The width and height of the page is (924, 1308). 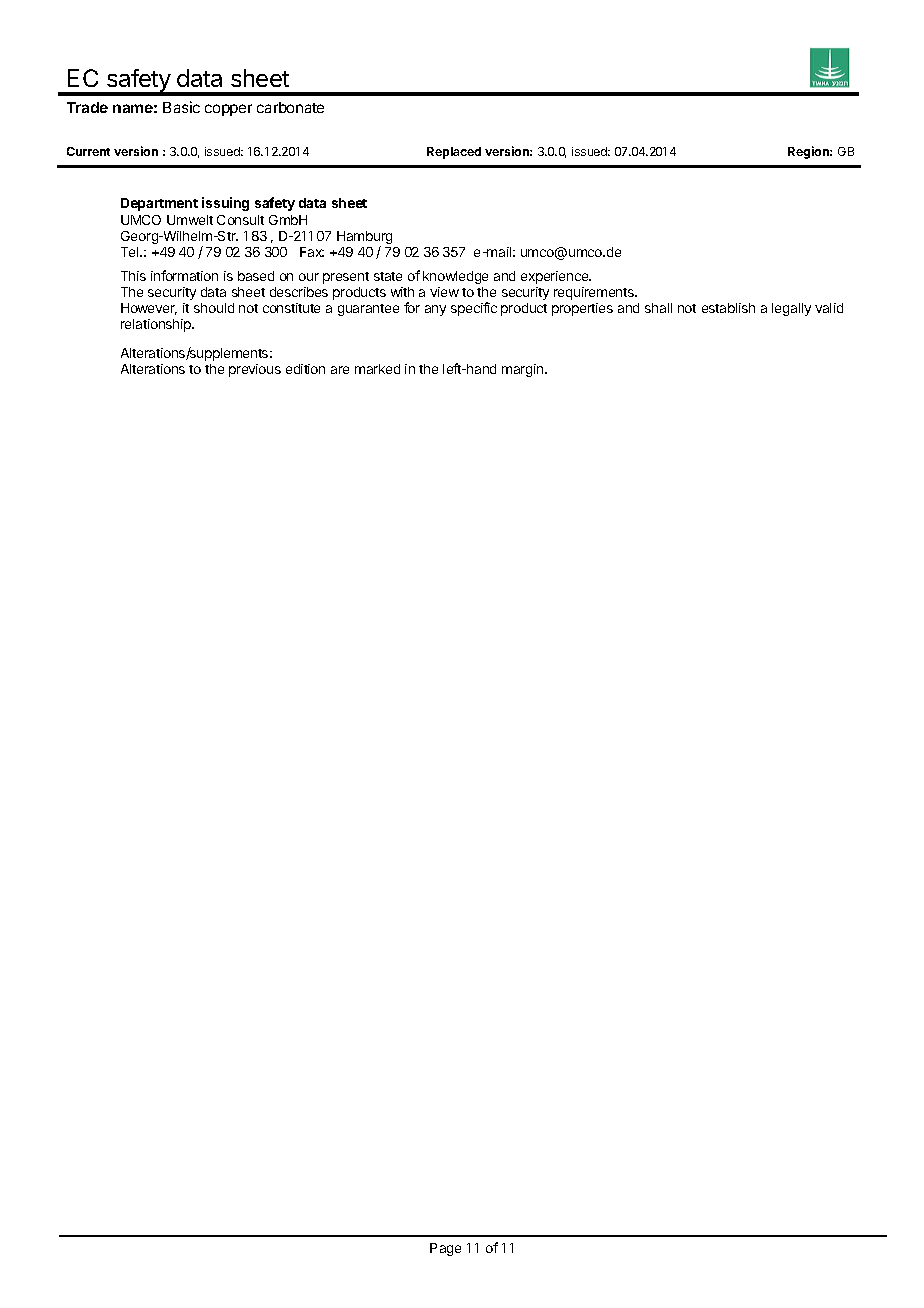 What do you see at coordinates (445, 1249) in the page?
I see `Page` at bounding box center [445, 1249].
